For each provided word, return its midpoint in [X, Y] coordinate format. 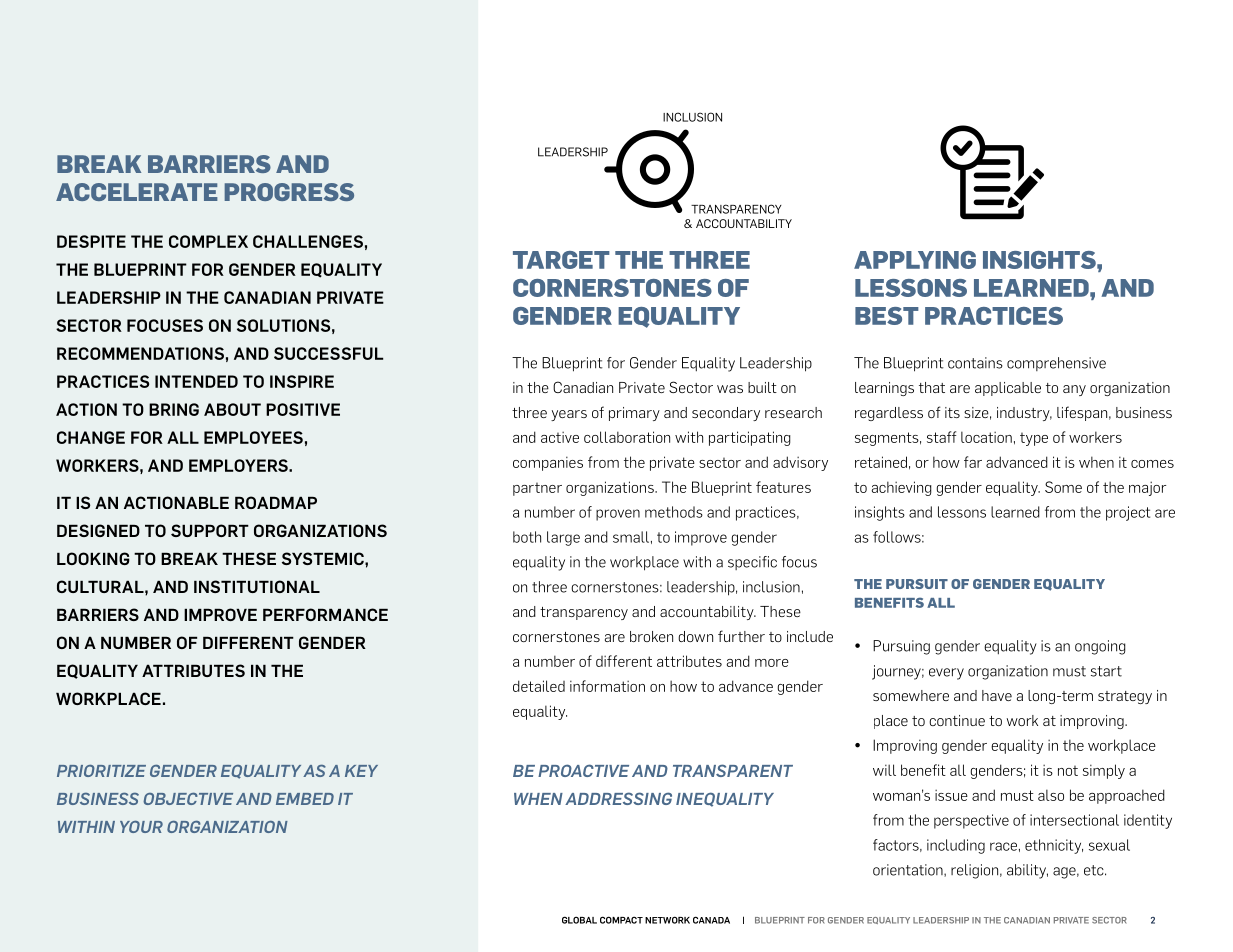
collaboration [627, 437]
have [997, 695]
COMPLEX [208, 241]
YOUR [141, 827]
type [1034, 439]
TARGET [561, 260]
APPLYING [915, 260]
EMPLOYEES [253, 437]
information [607, 686]
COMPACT [621, 920]
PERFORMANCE [325, 614]
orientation [909, 870]
